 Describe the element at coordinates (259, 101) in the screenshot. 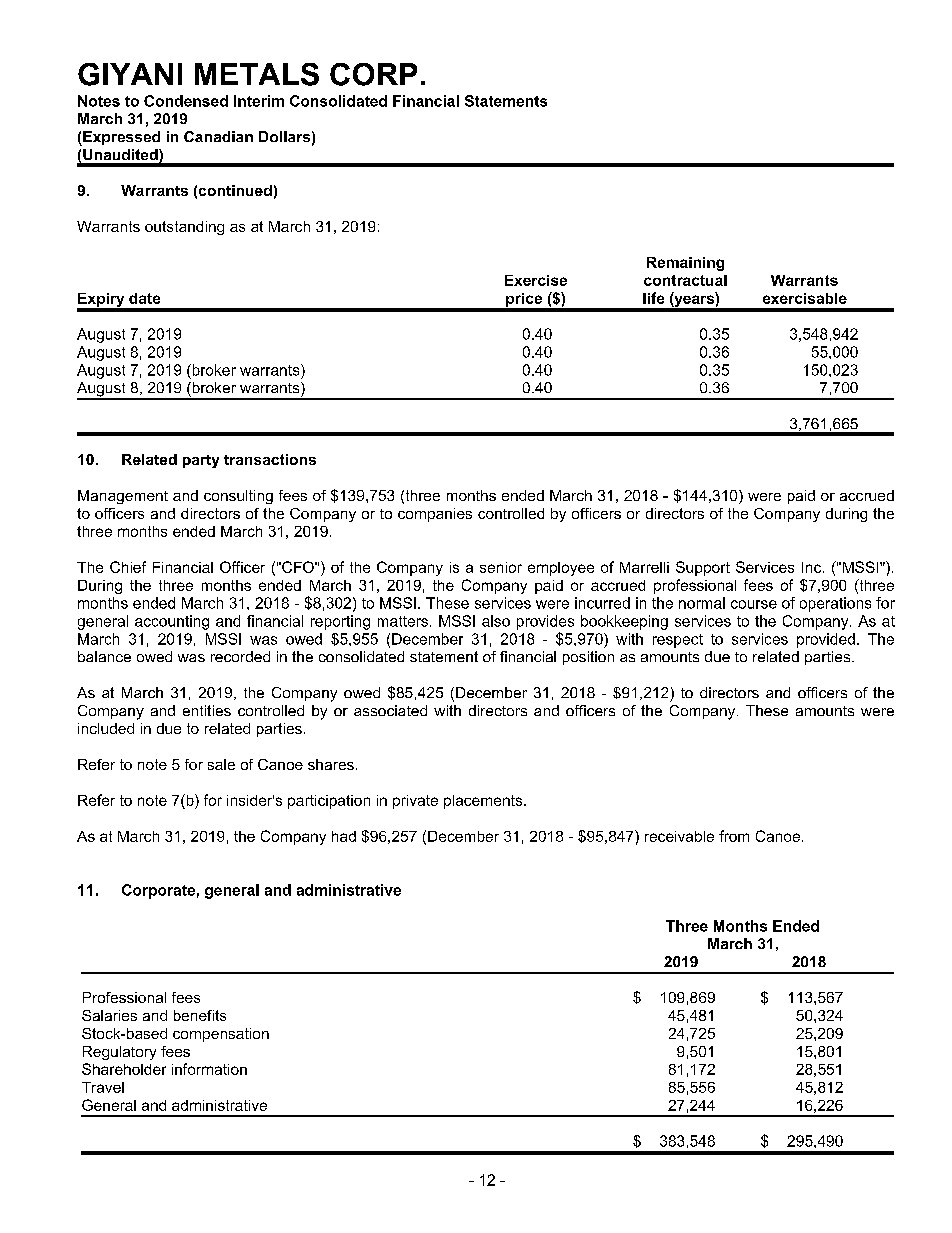

I see `Interim` at that location.
